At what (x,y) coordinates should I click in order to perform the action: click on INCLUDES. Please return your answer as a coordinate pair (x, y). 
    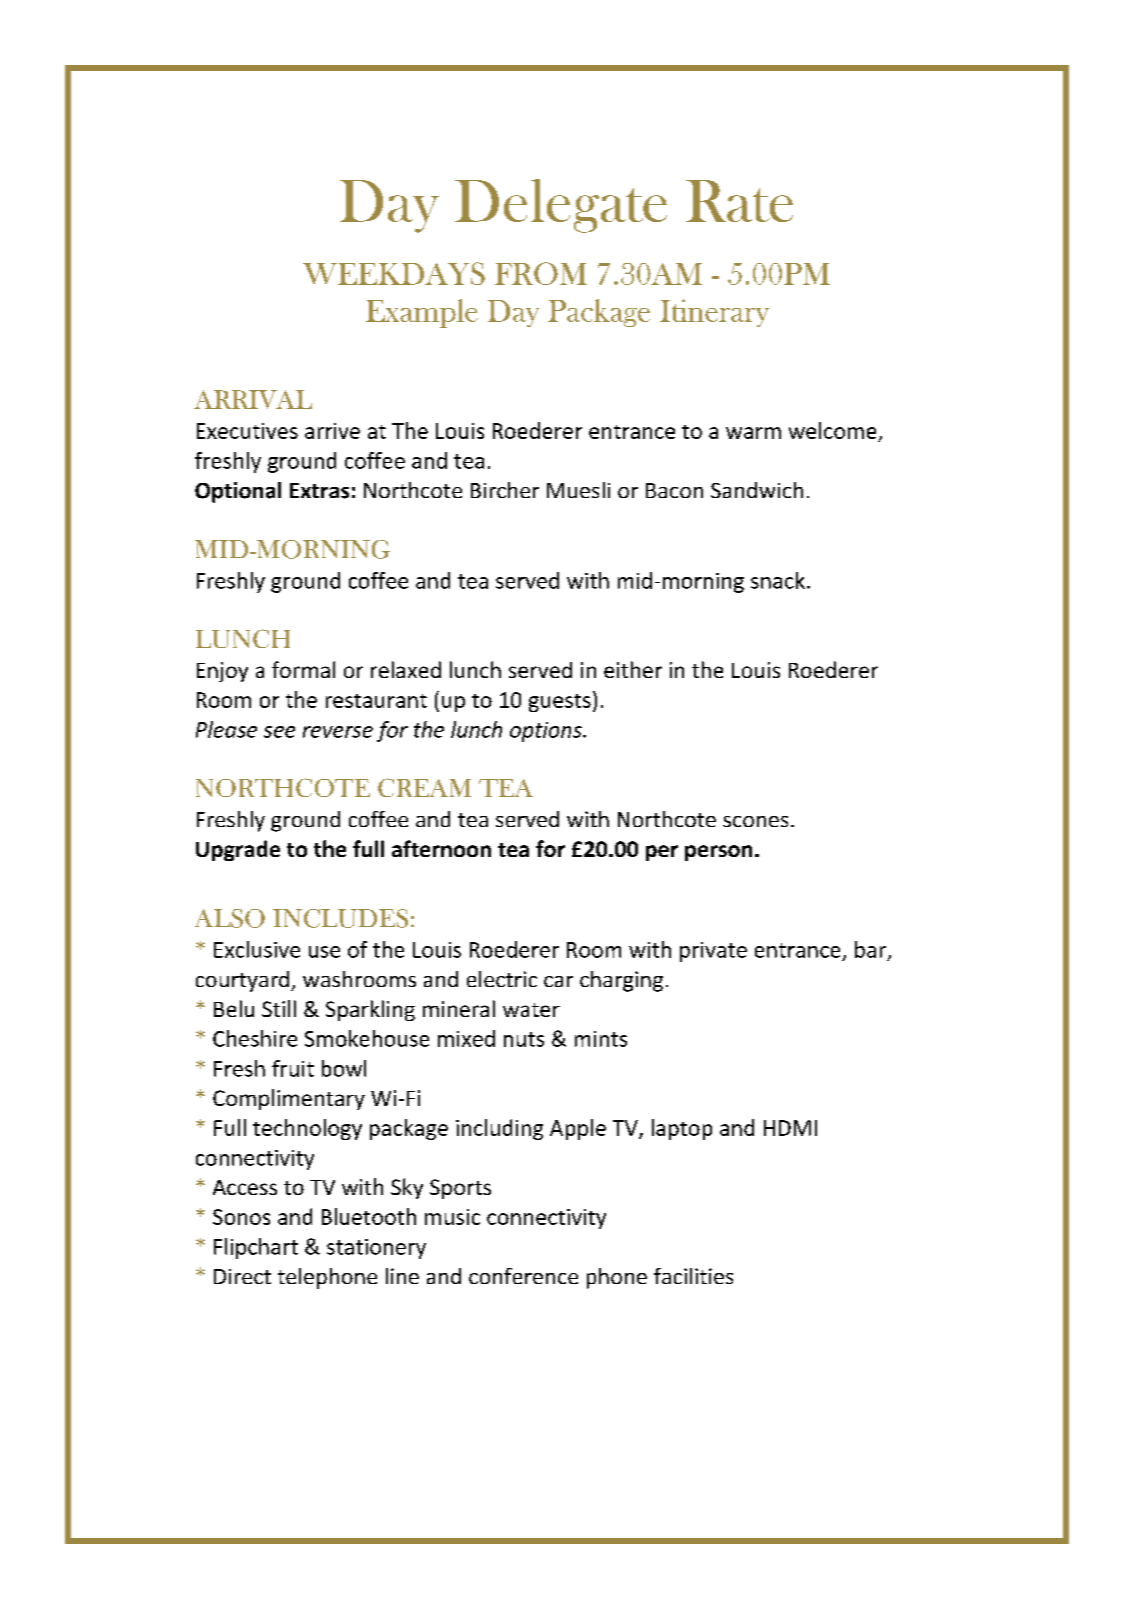
    Looking at the image, I should click on (340, 918).
